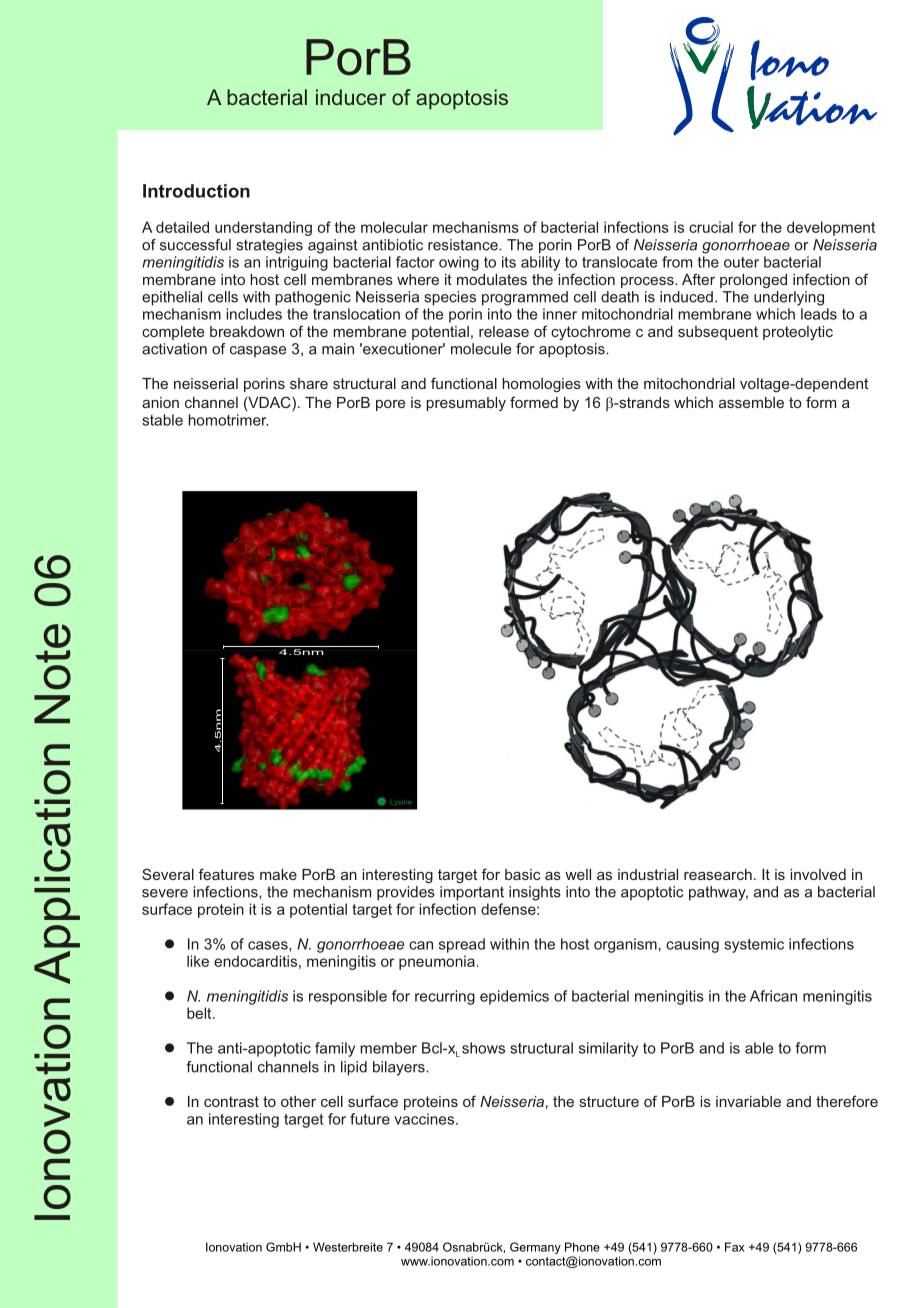 The image size is (924, 1308). Describe the element at coordinates (535, 1248) in the document. I see `Germany` at that location.
